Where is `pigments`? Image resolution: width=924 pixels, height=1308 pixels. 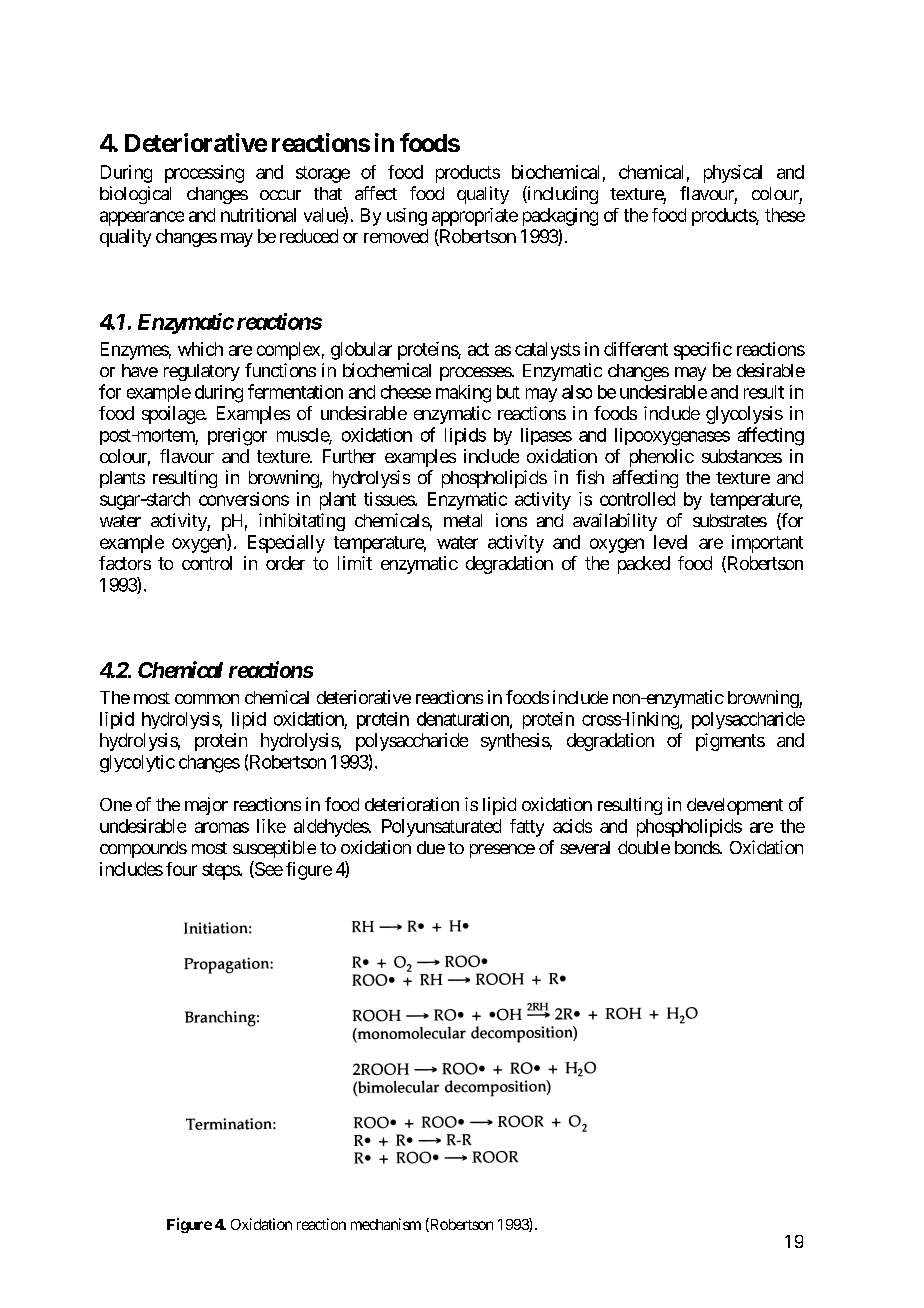
pigments is located at coordinates (730, 742).
